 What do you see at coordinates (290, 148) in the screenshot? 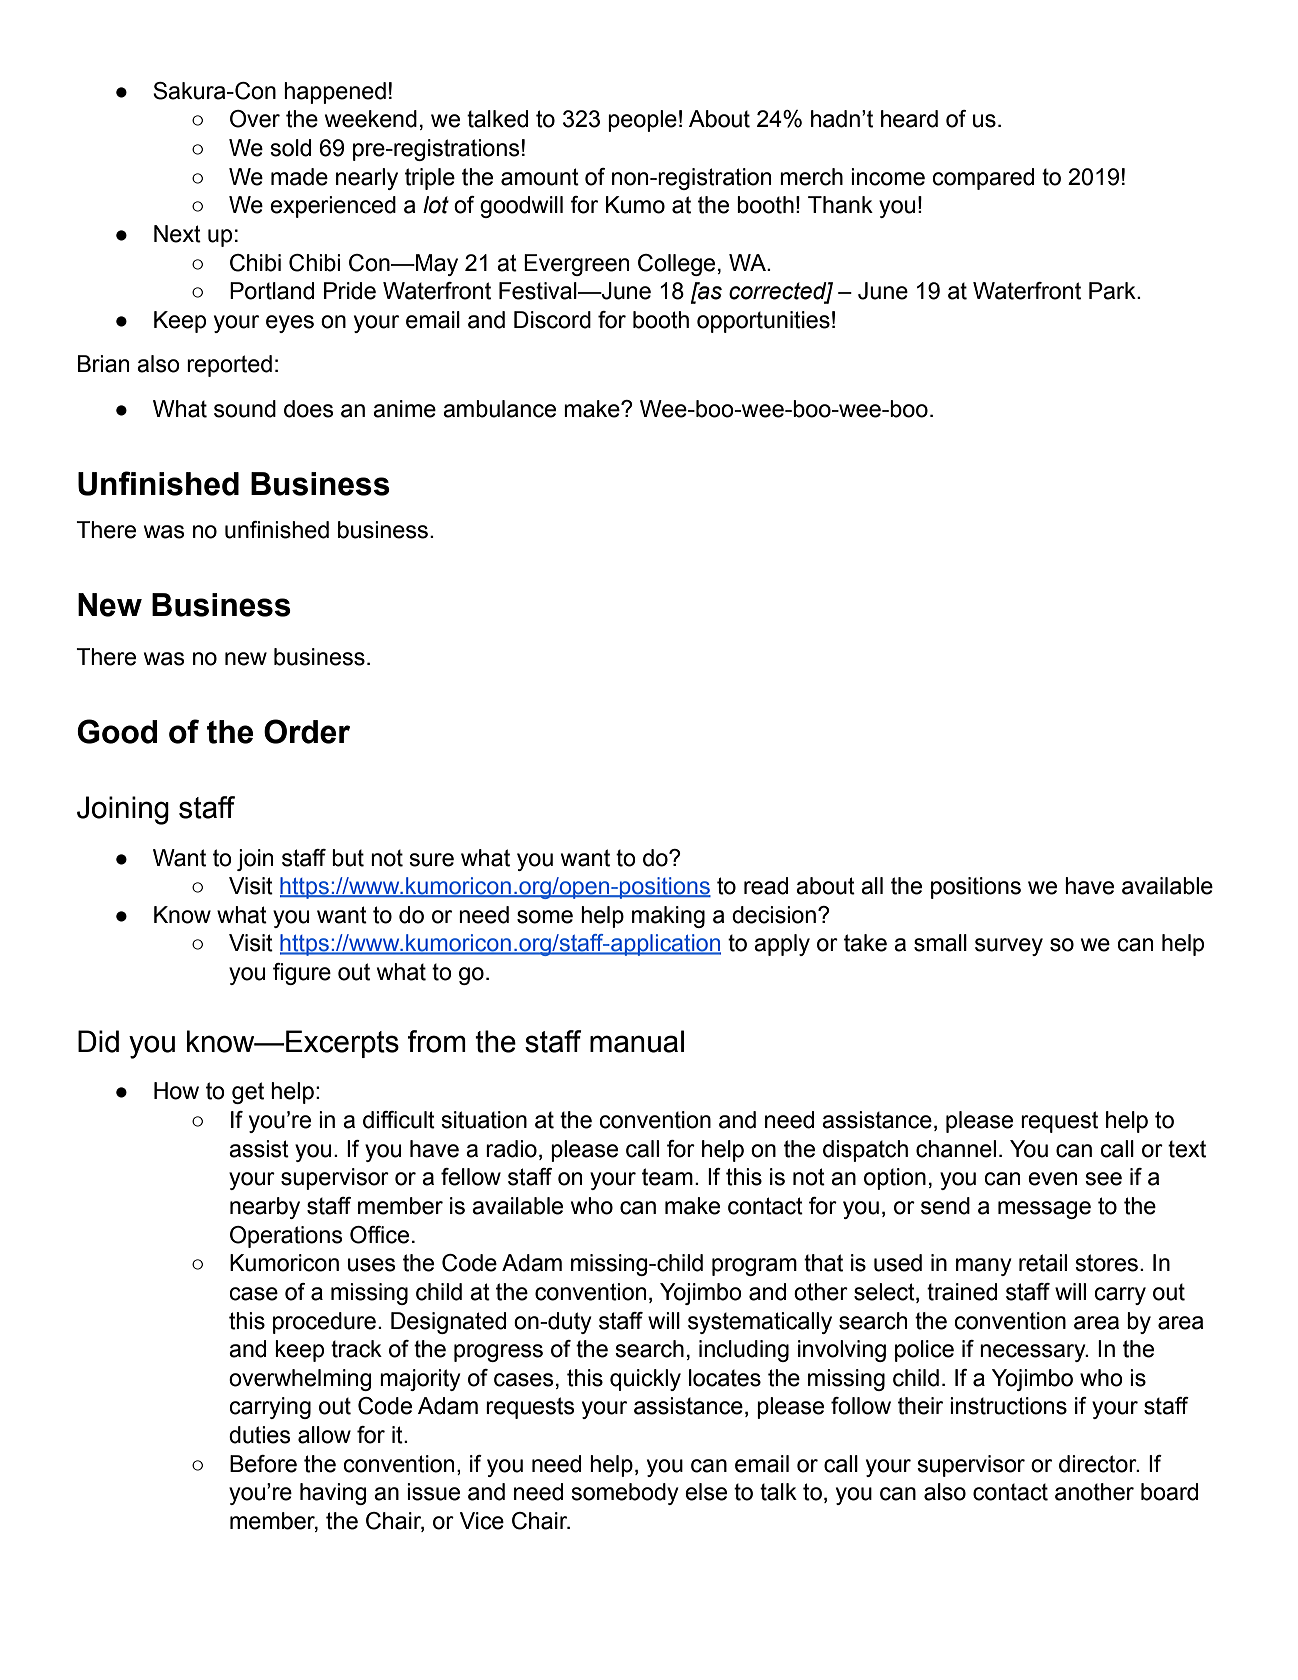
I see `sold` at bounding box center [290, 148].
